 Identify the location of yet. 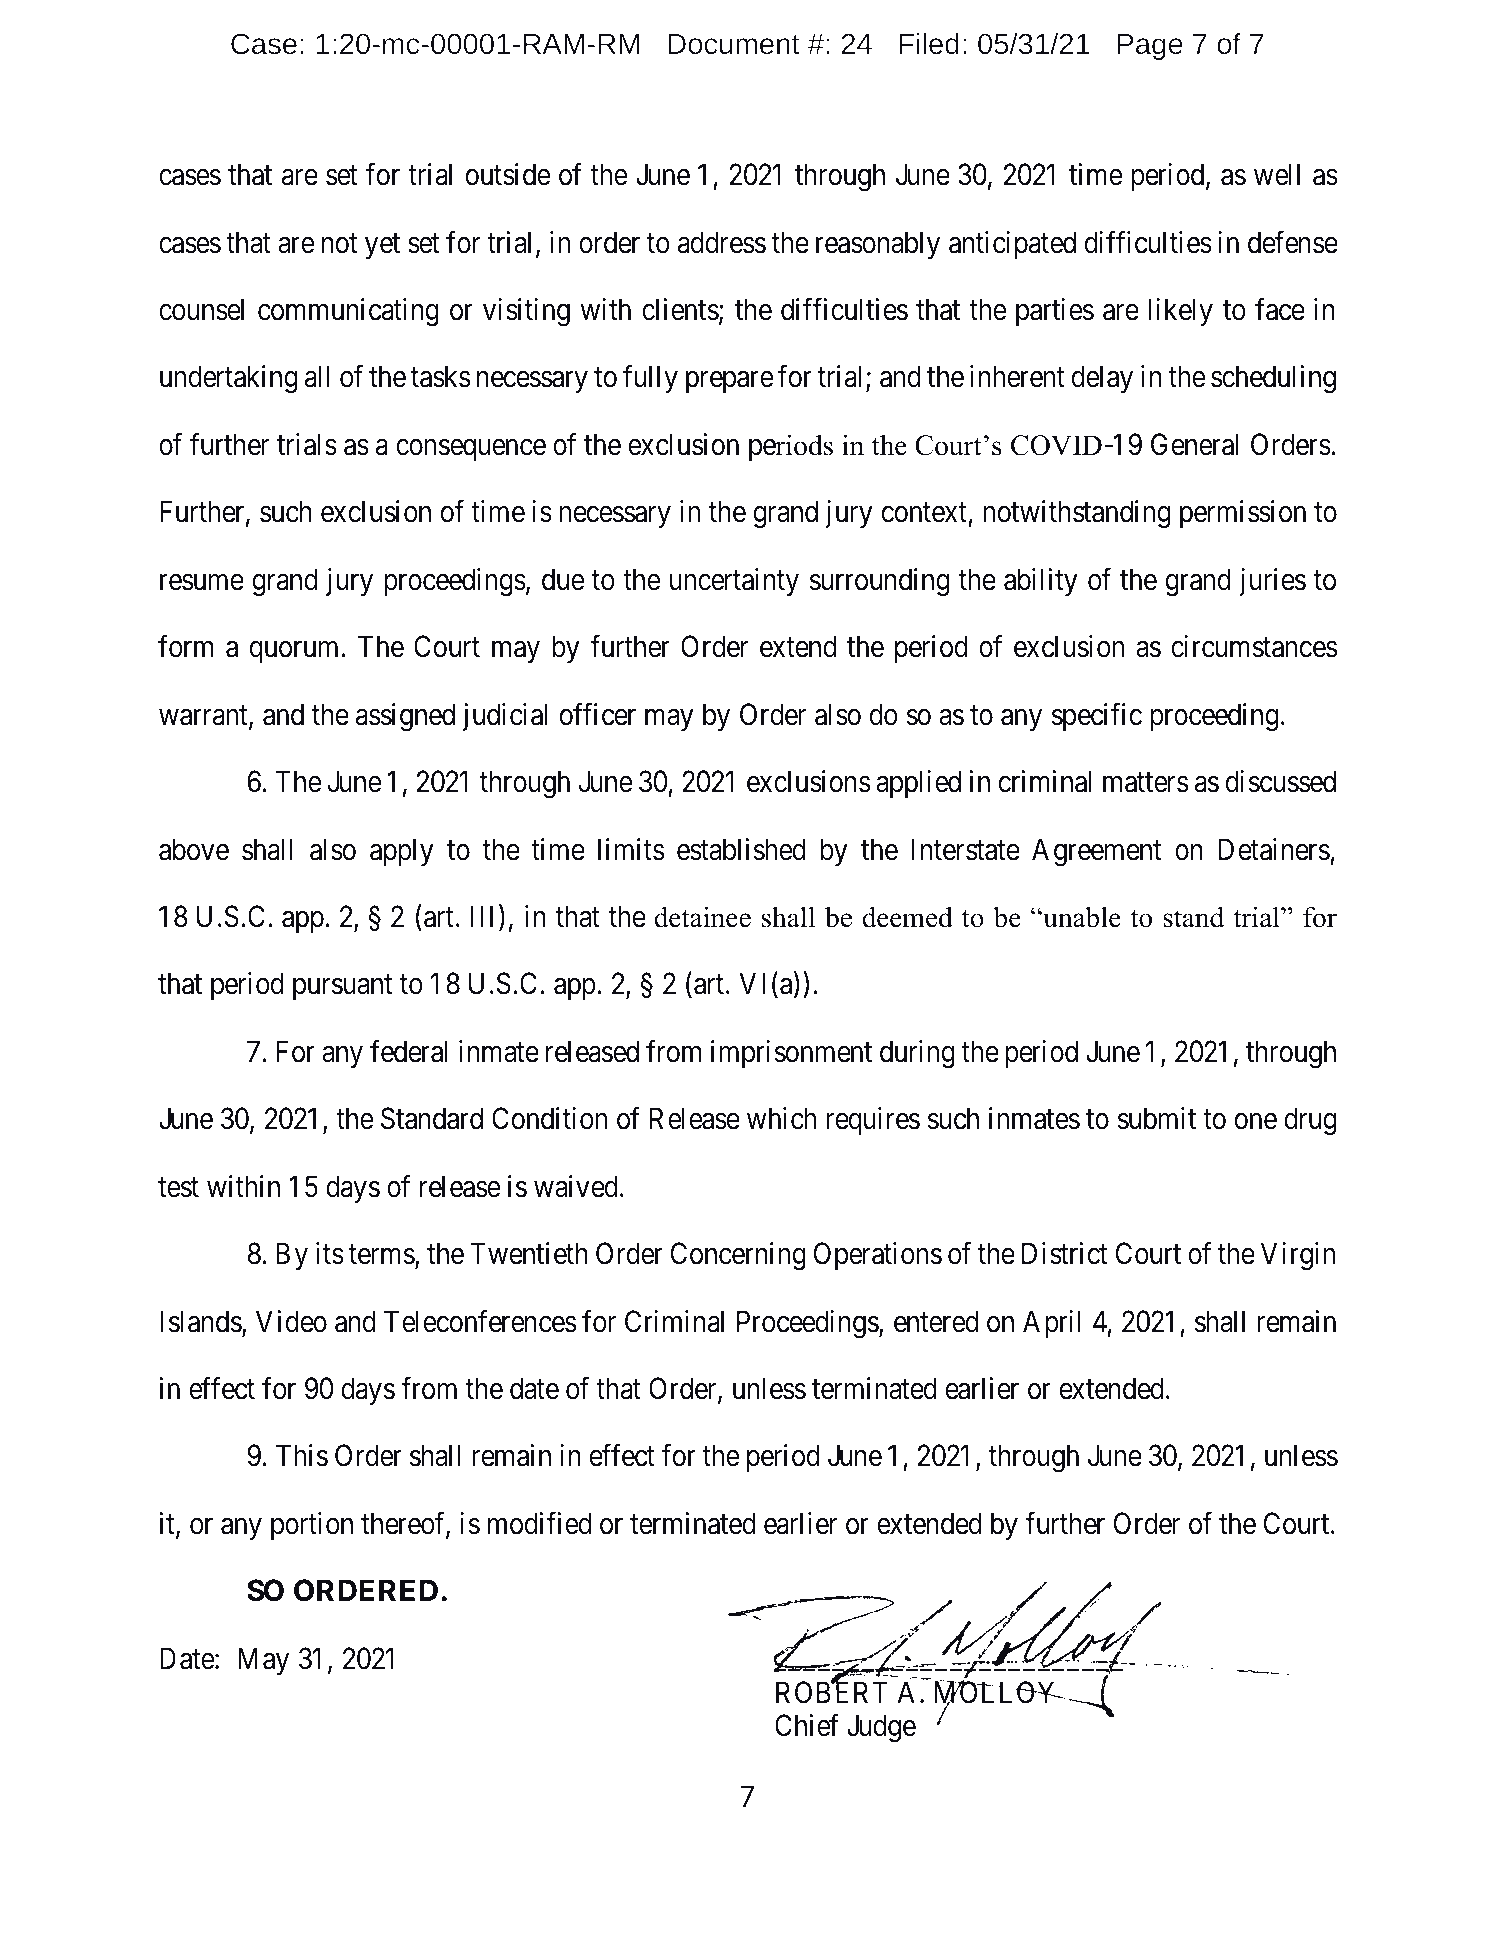
(382, 246).
